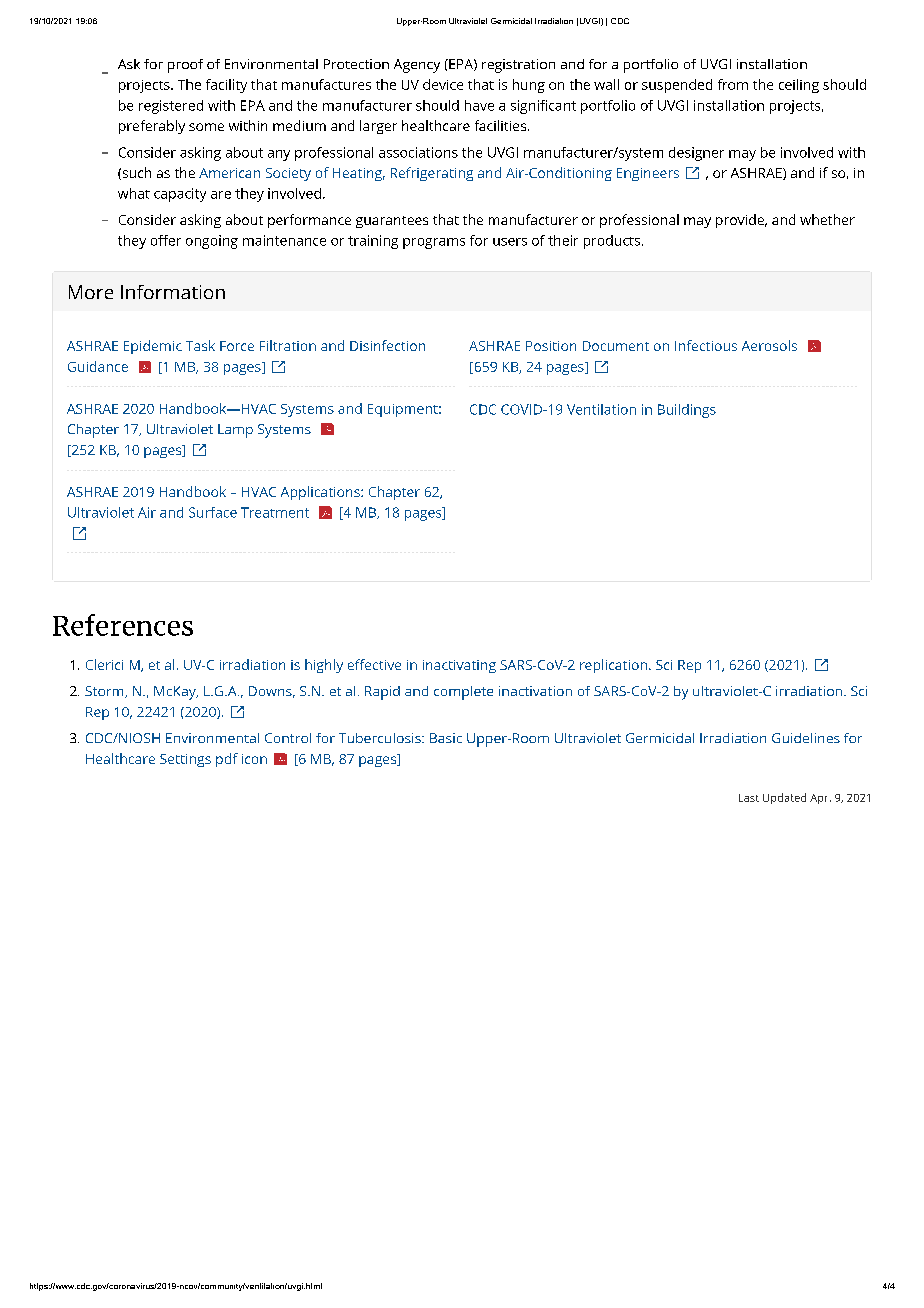 The width and height of the page is (924, 1308). I want to click on proof, so click(185, 66).
